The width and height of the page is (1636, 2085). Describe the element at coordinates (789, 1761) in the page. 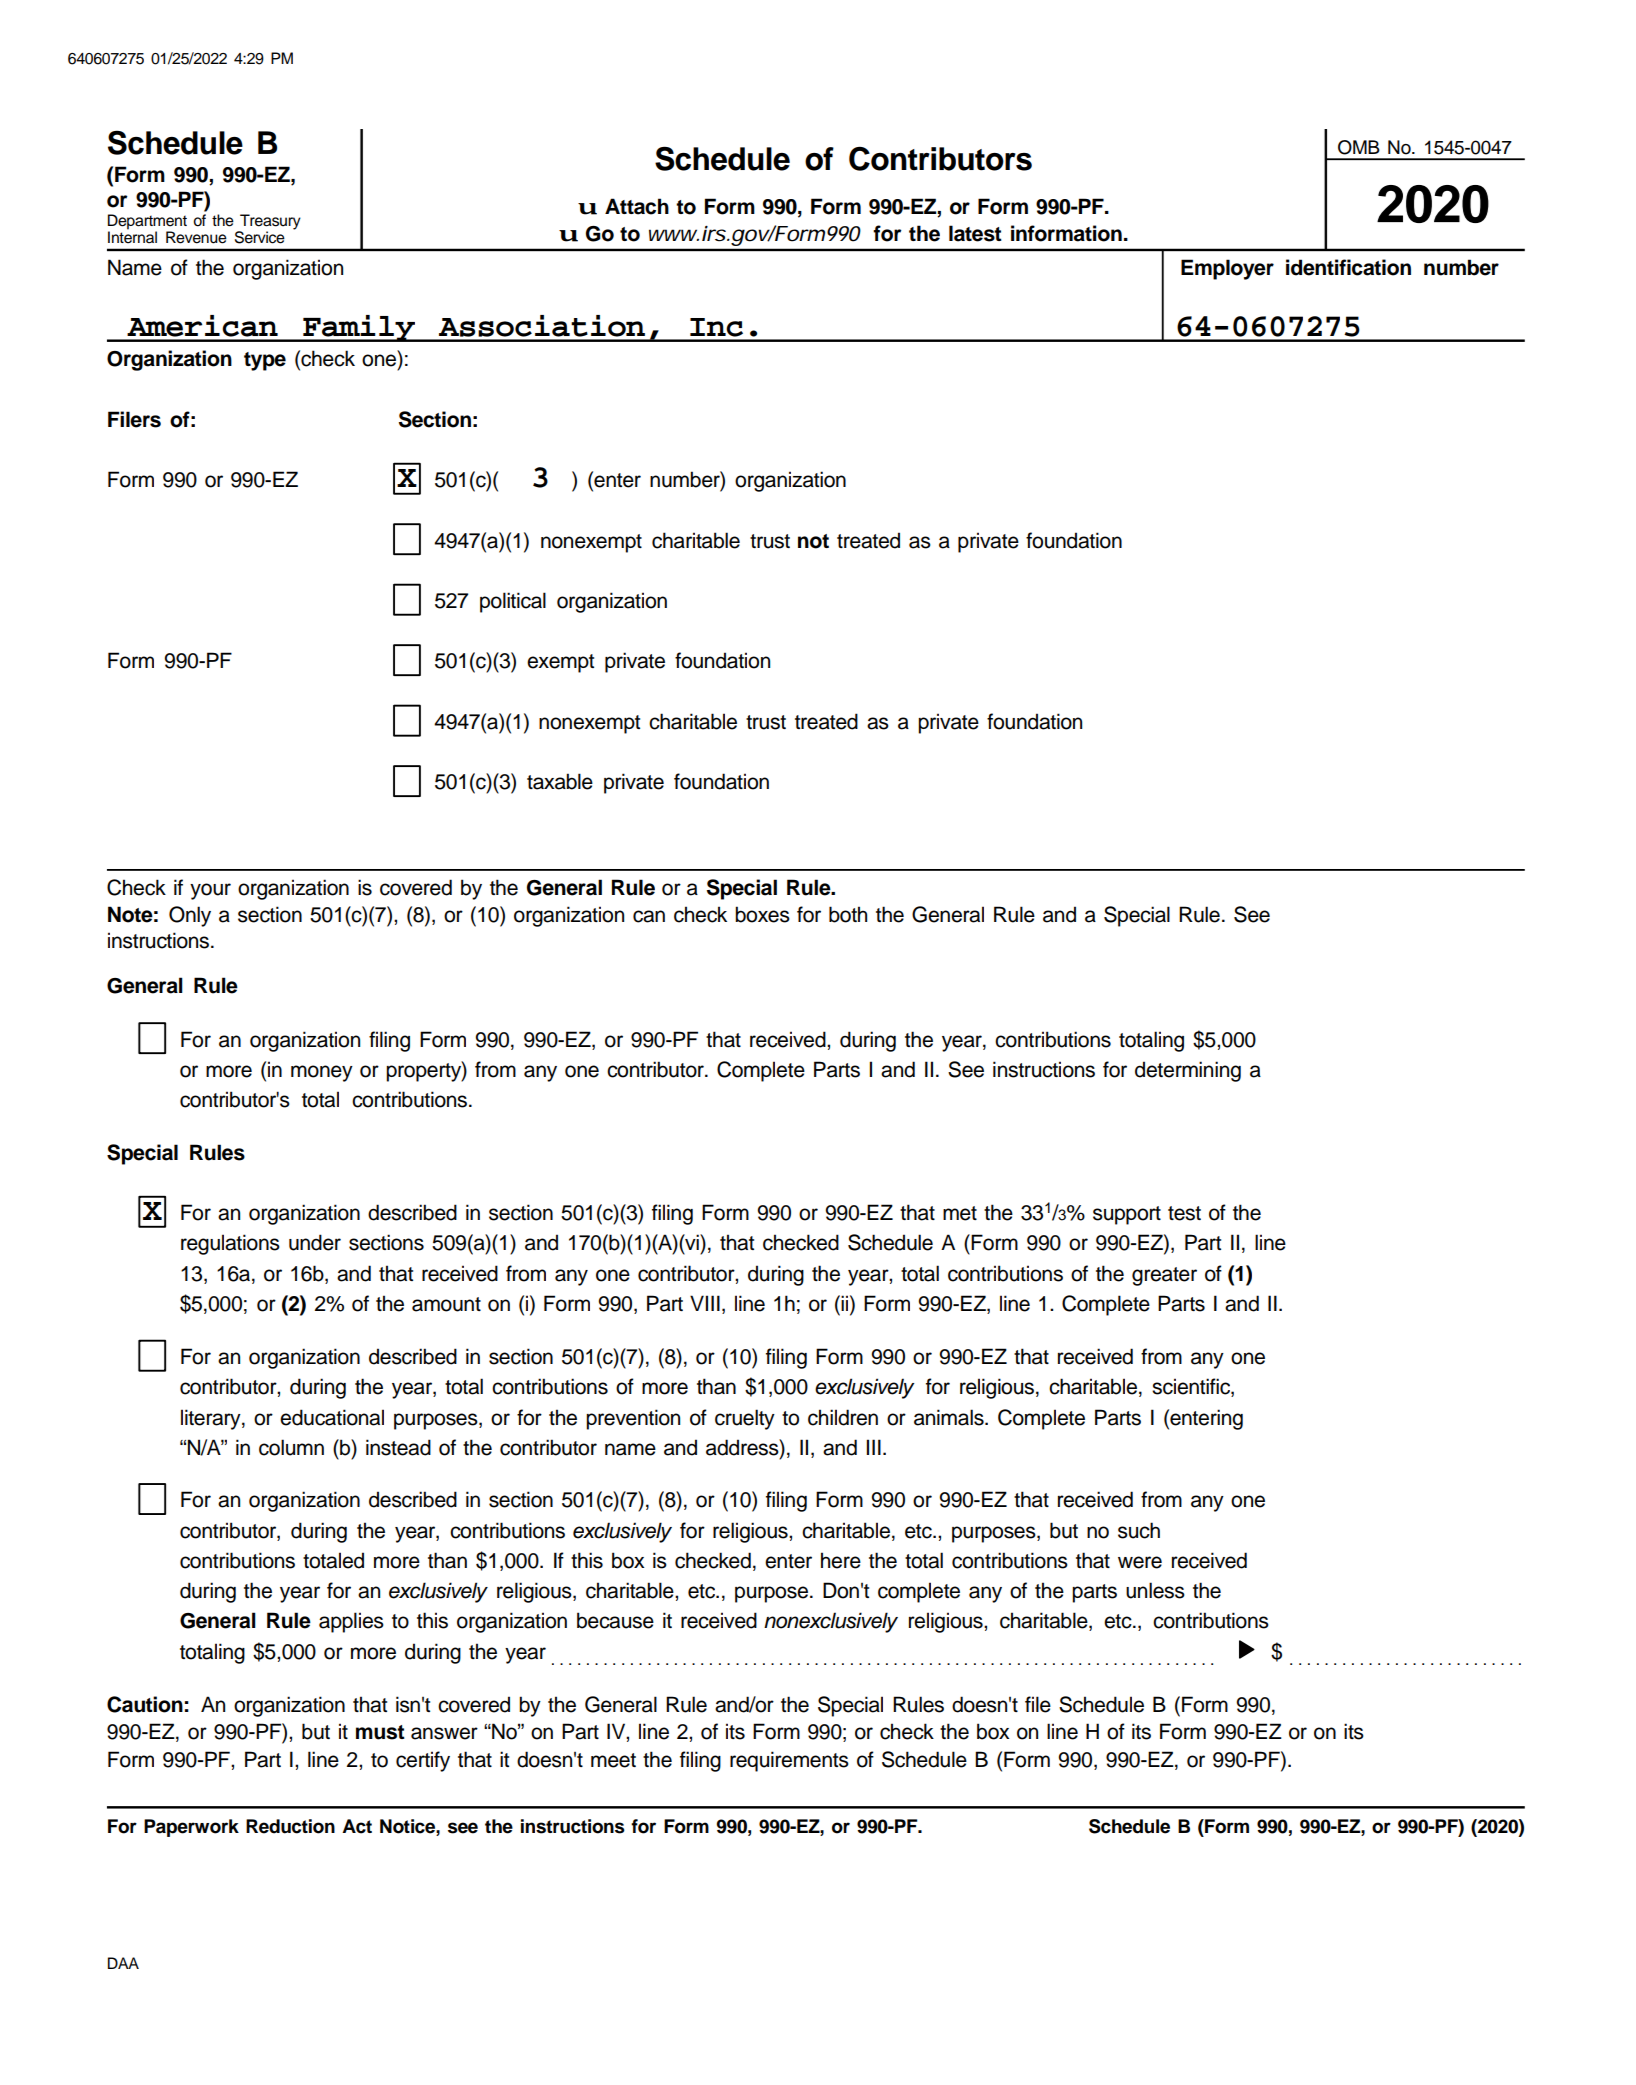

I see `requirements` at that location.
